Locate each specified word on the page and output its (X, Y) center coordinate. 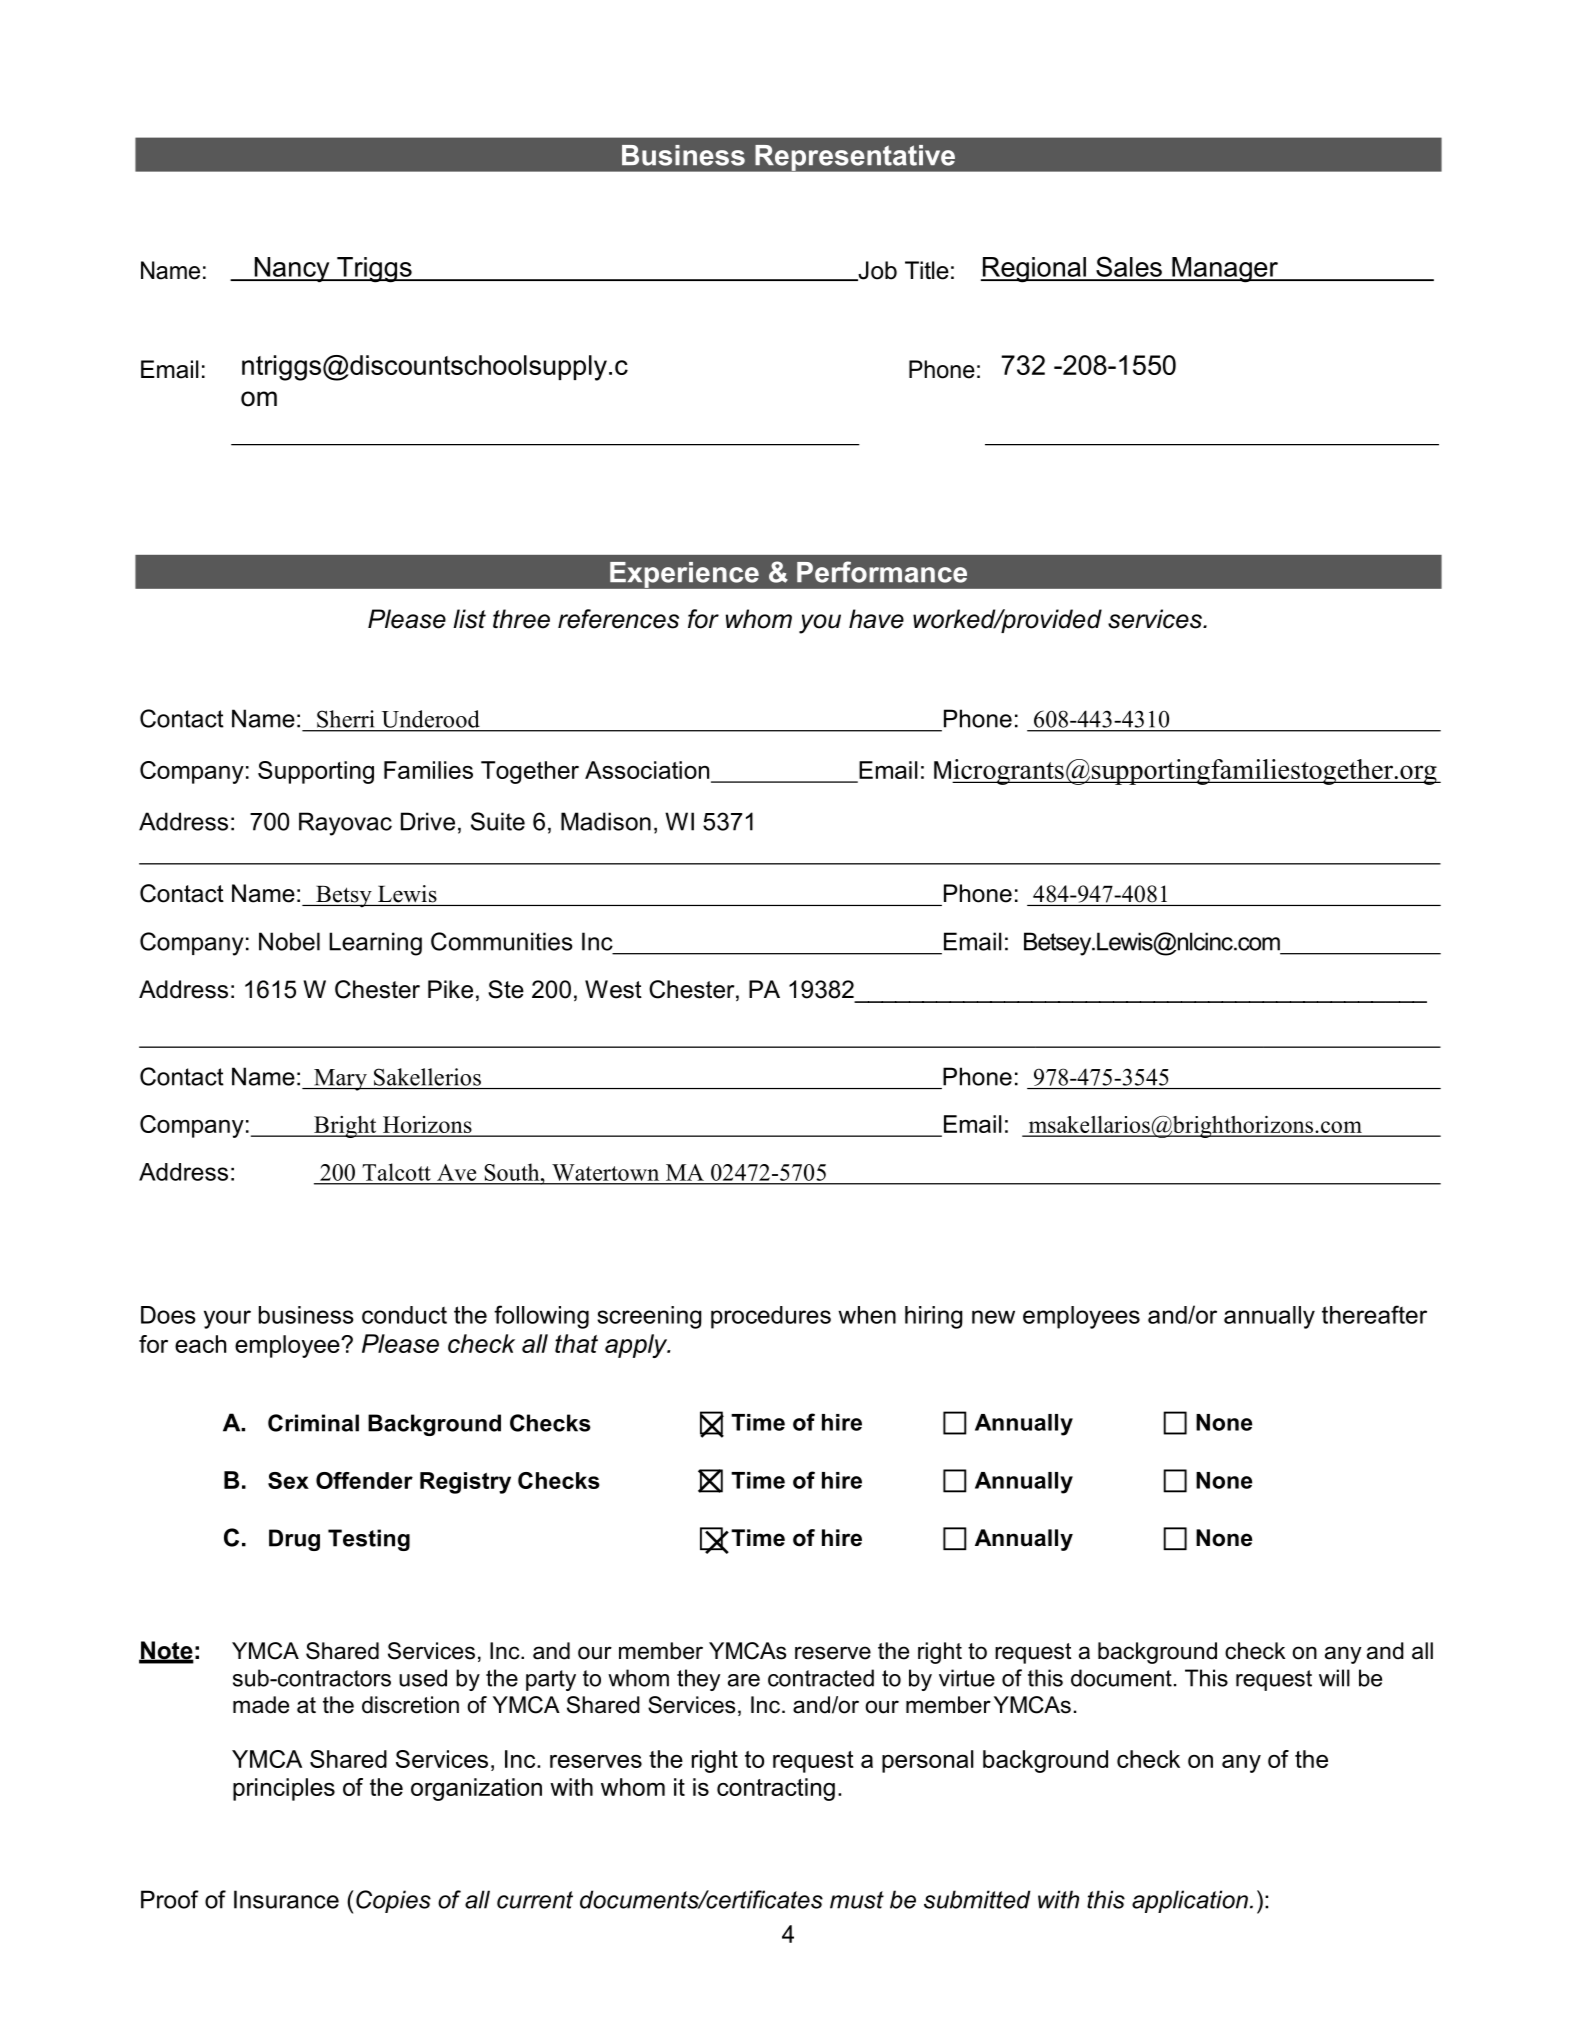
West (613, 989)
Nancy (292, 270)
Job (876, 271)
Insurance (286, 1899)
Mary (340, 1080)
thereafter (1374, 1314)
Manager (1225, 270)
